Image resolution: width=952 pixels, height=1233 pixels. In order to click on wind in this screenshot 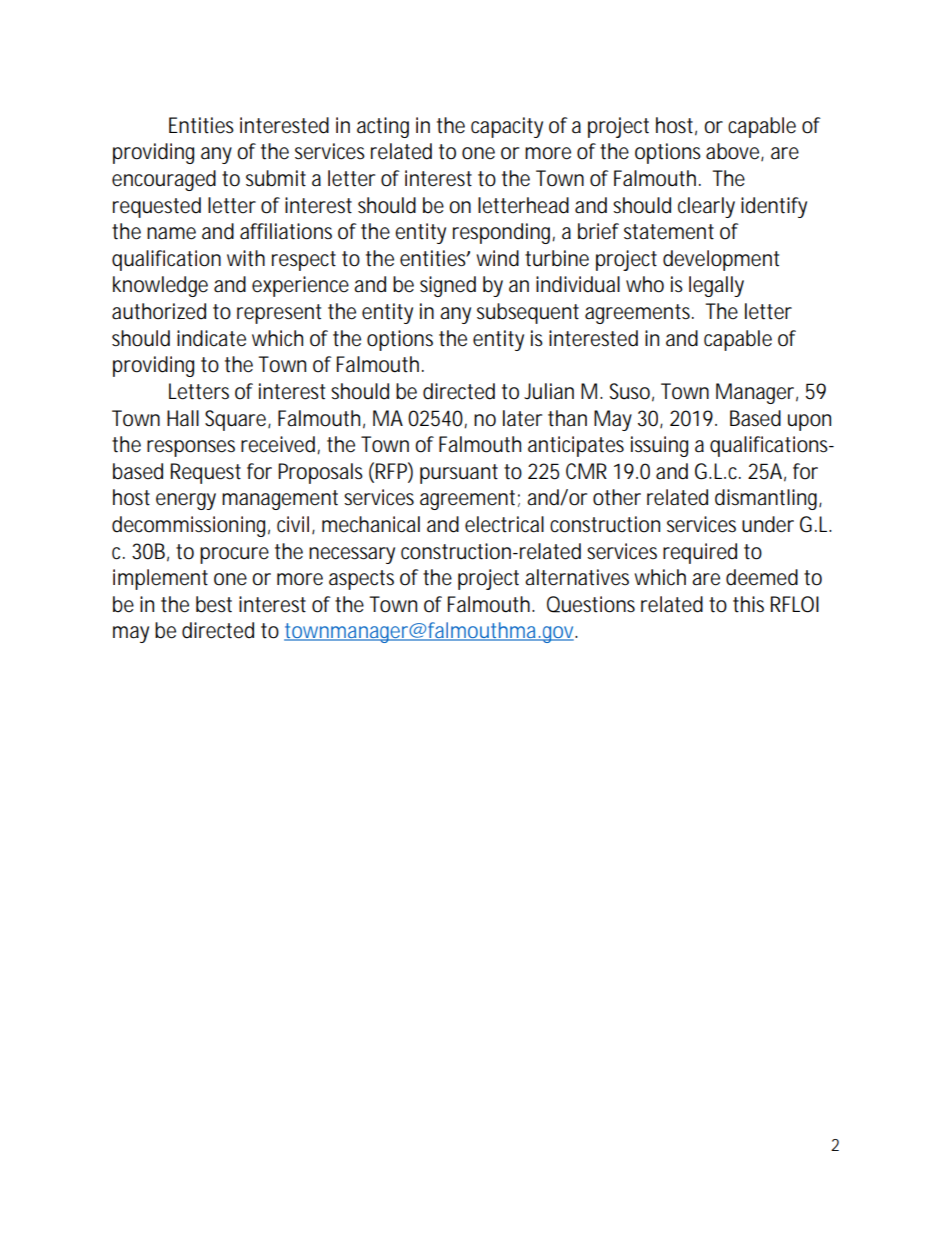, I will do `click(497, 258)`.
